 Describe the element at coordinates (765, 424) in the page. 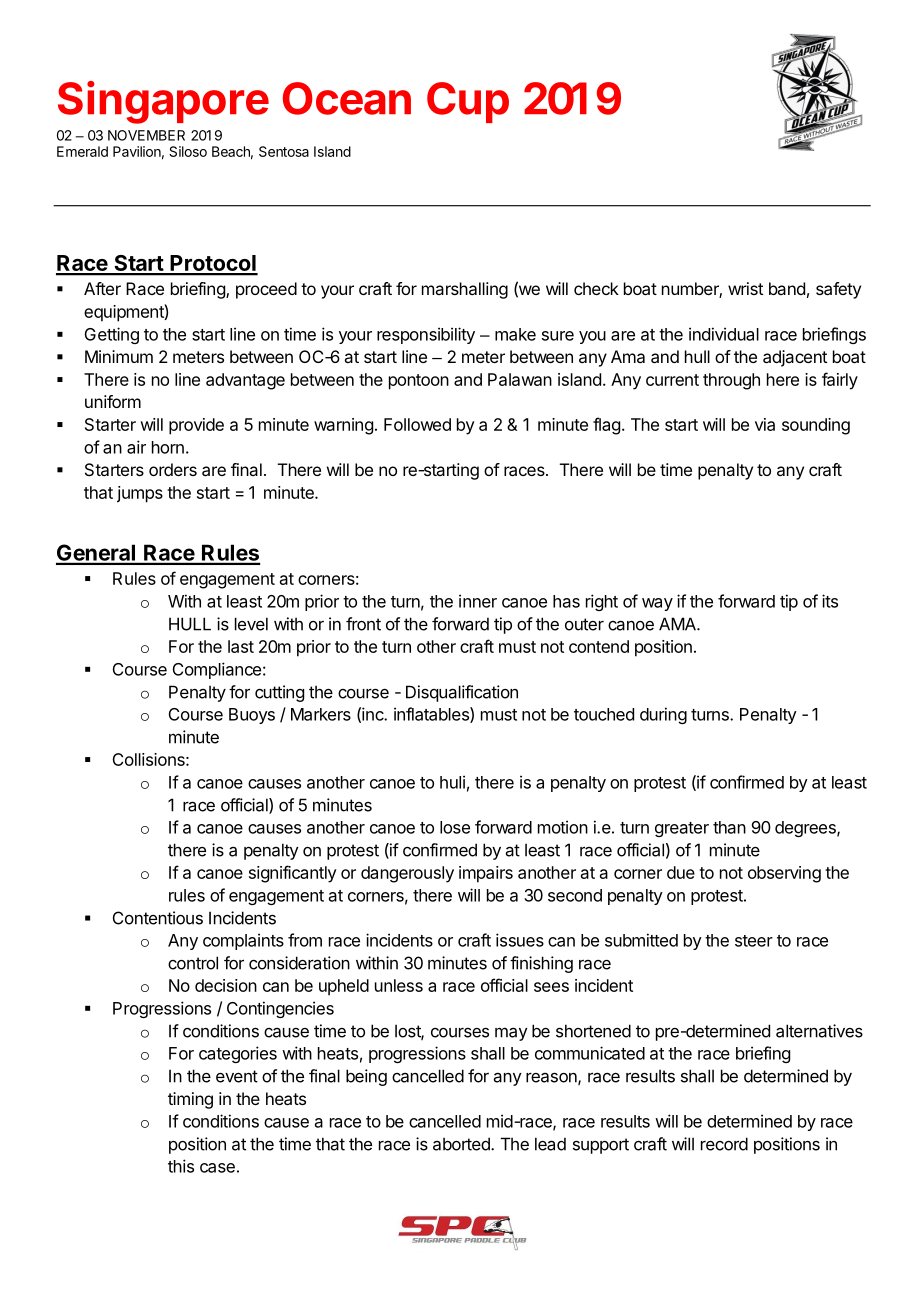

I see `via` at that location.
